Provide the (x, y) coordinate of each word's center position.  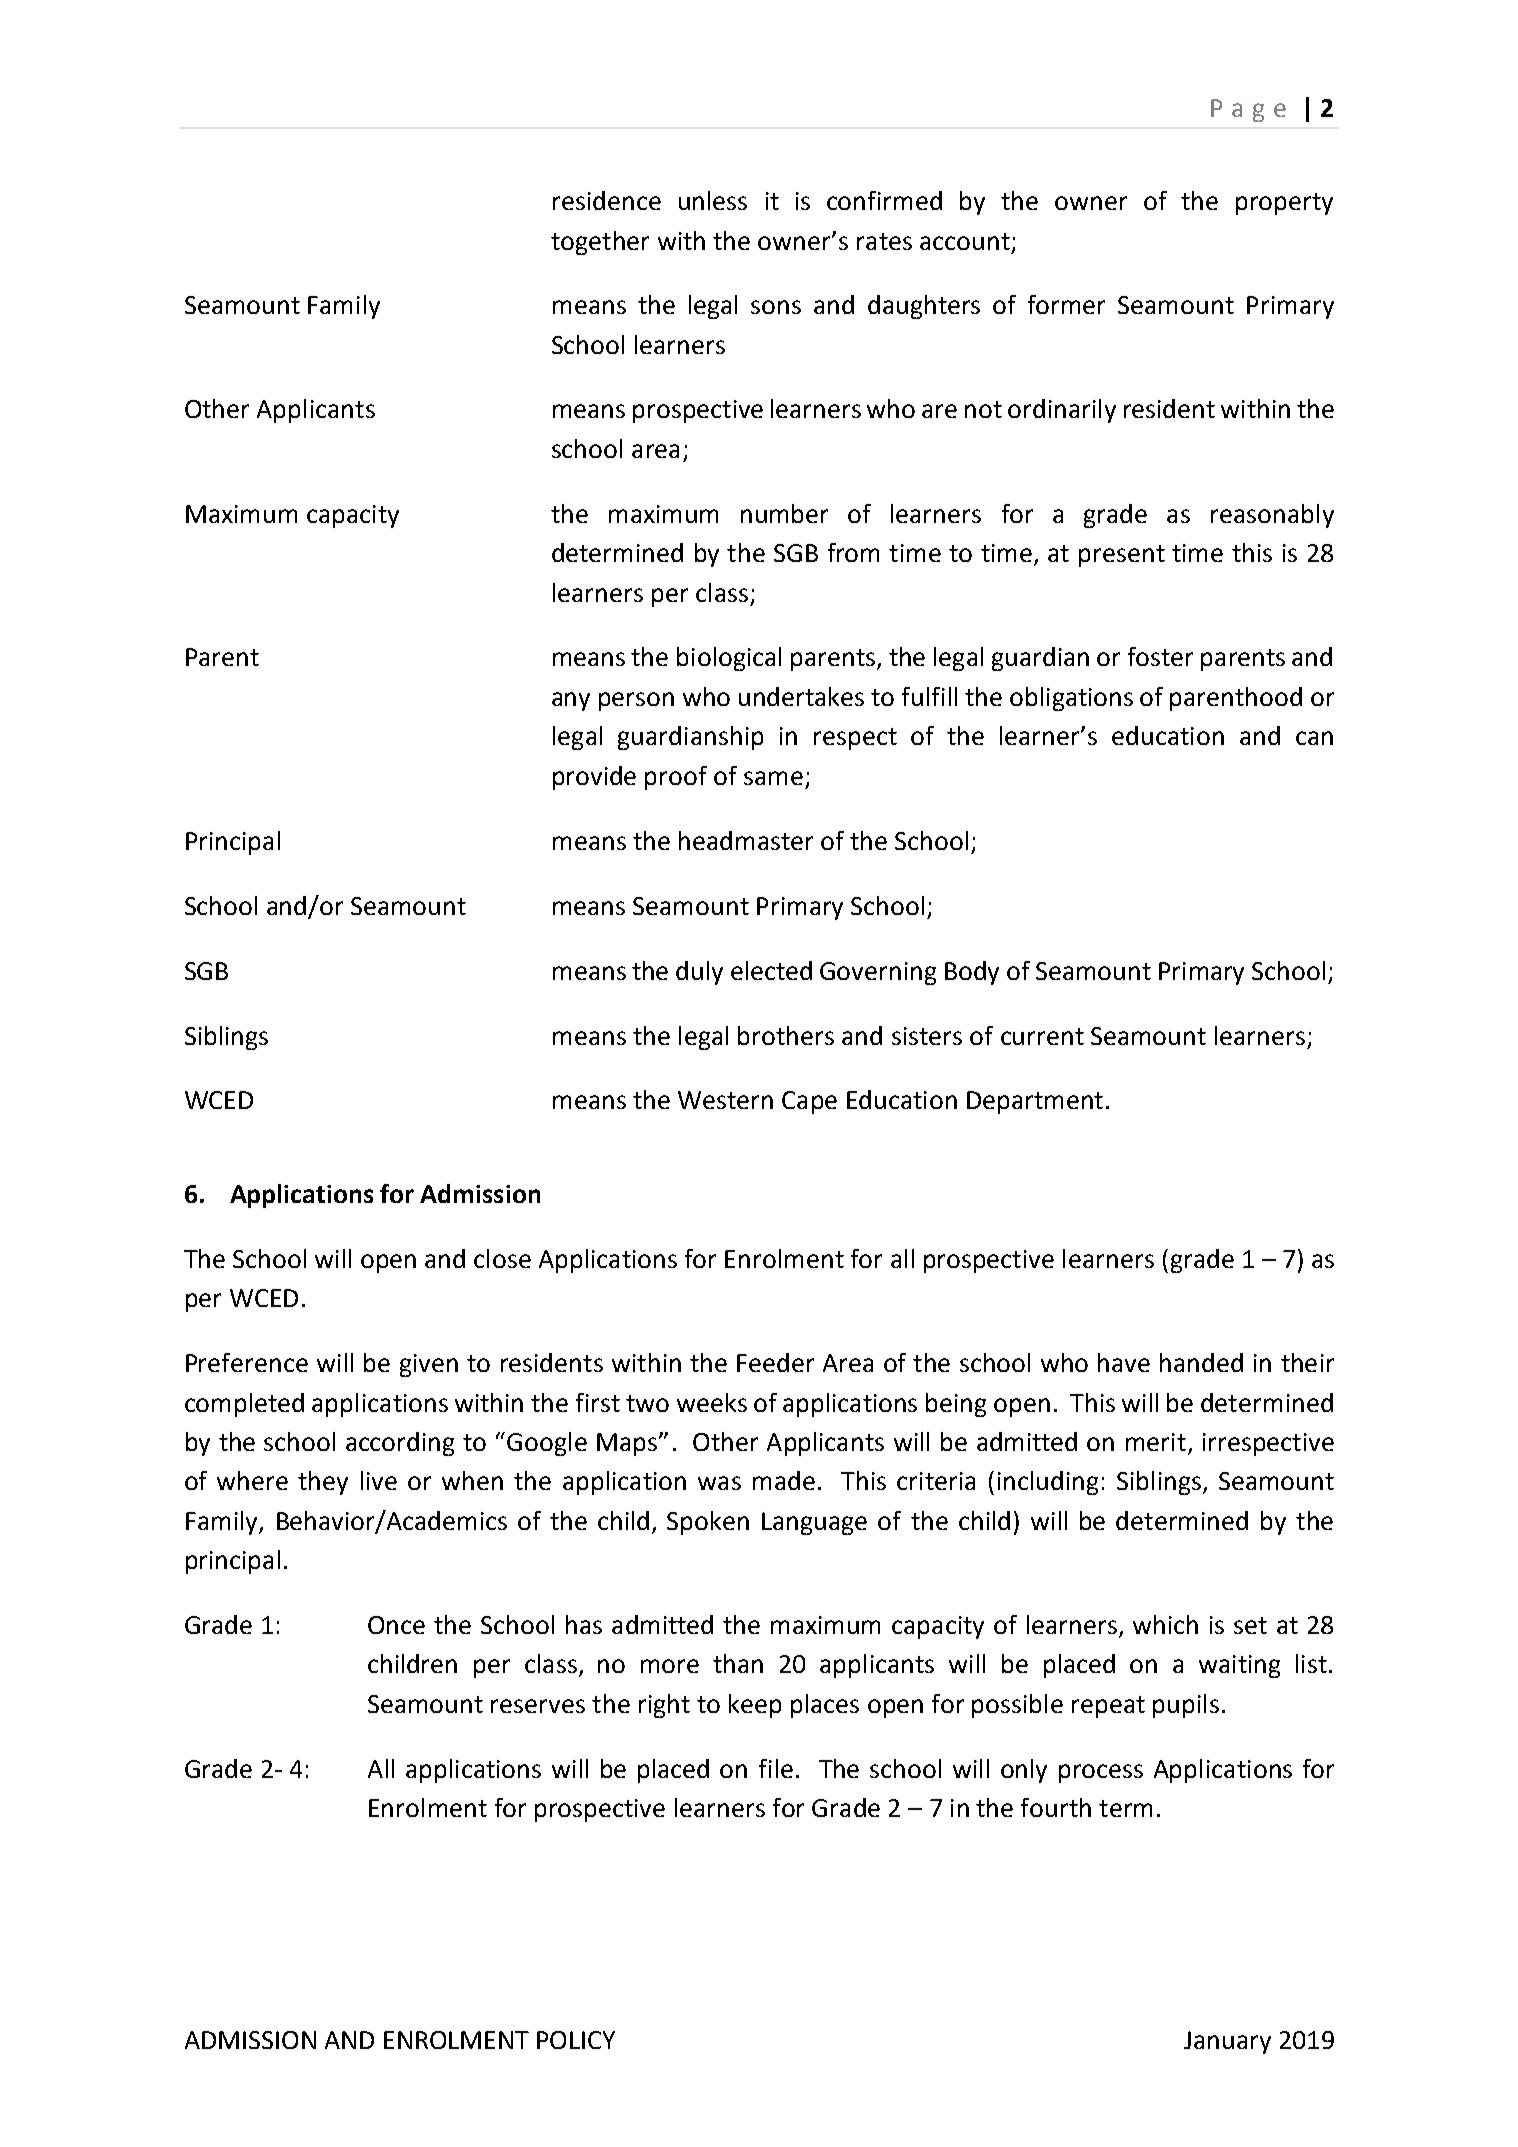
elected (771, 970)
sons (776, 307)
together (600, 243)
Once (396, 1625)
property (1284, 204)
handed (1201, 1362)
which (1165, 1624)
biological (729, 659)
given (429, 1365)
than (738, 1663)
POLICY (576, 2040)
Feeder (775, 1362)
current (1042, 1036)
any (571, 701)
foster (1160, 656)
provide (594, 778)
